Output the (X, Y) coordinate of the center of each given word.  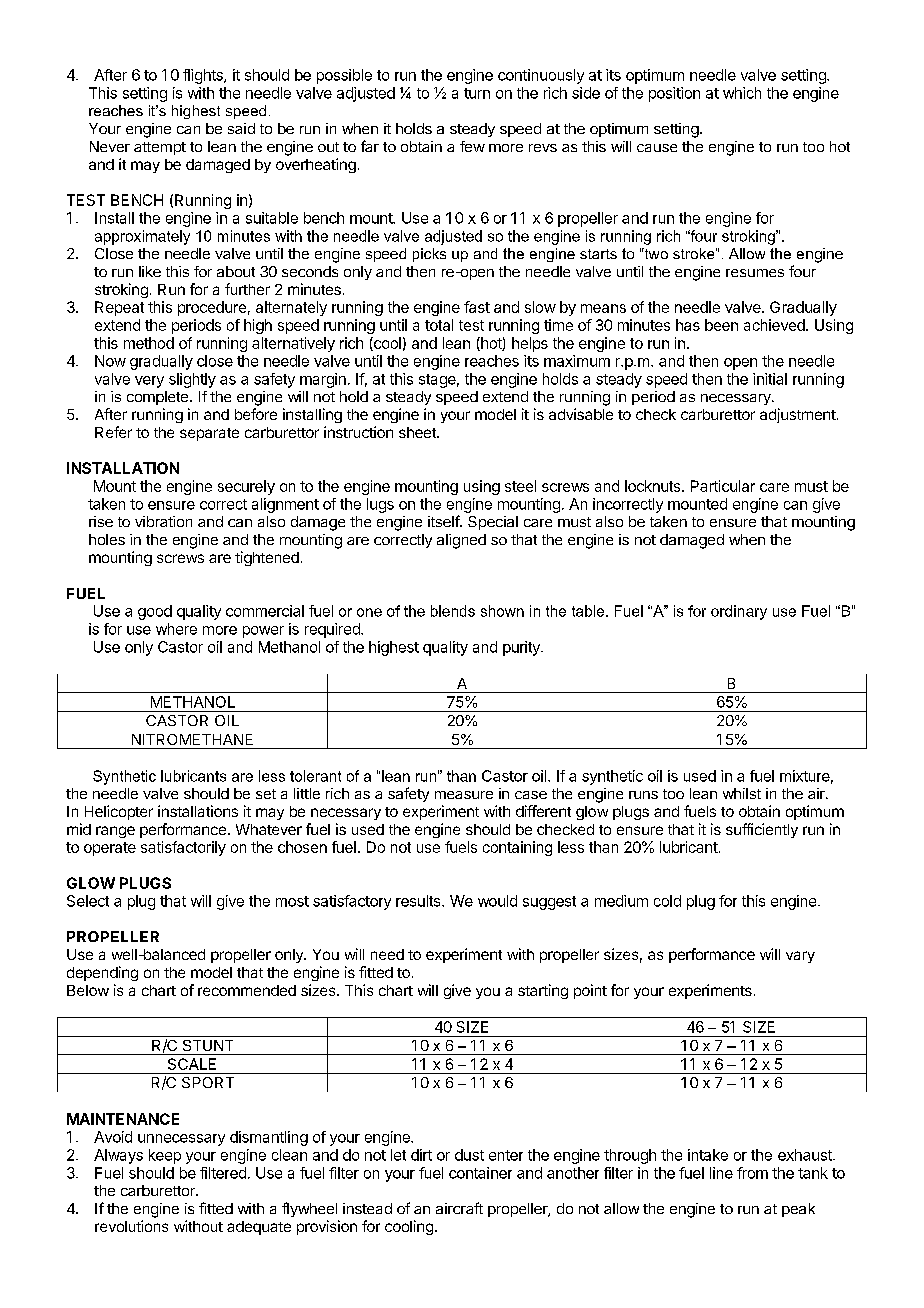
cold (667, 901)
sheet (418, 432)
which (742, 93)
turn (477, 93)
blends (453, 611)
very (149, 382)
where (176, 629)
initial (770, 379)
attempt (160, 148)
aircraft (459, 1208)
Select (88, 901)
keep (165, 1156)
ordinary (739, 612)
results (419, 901)
